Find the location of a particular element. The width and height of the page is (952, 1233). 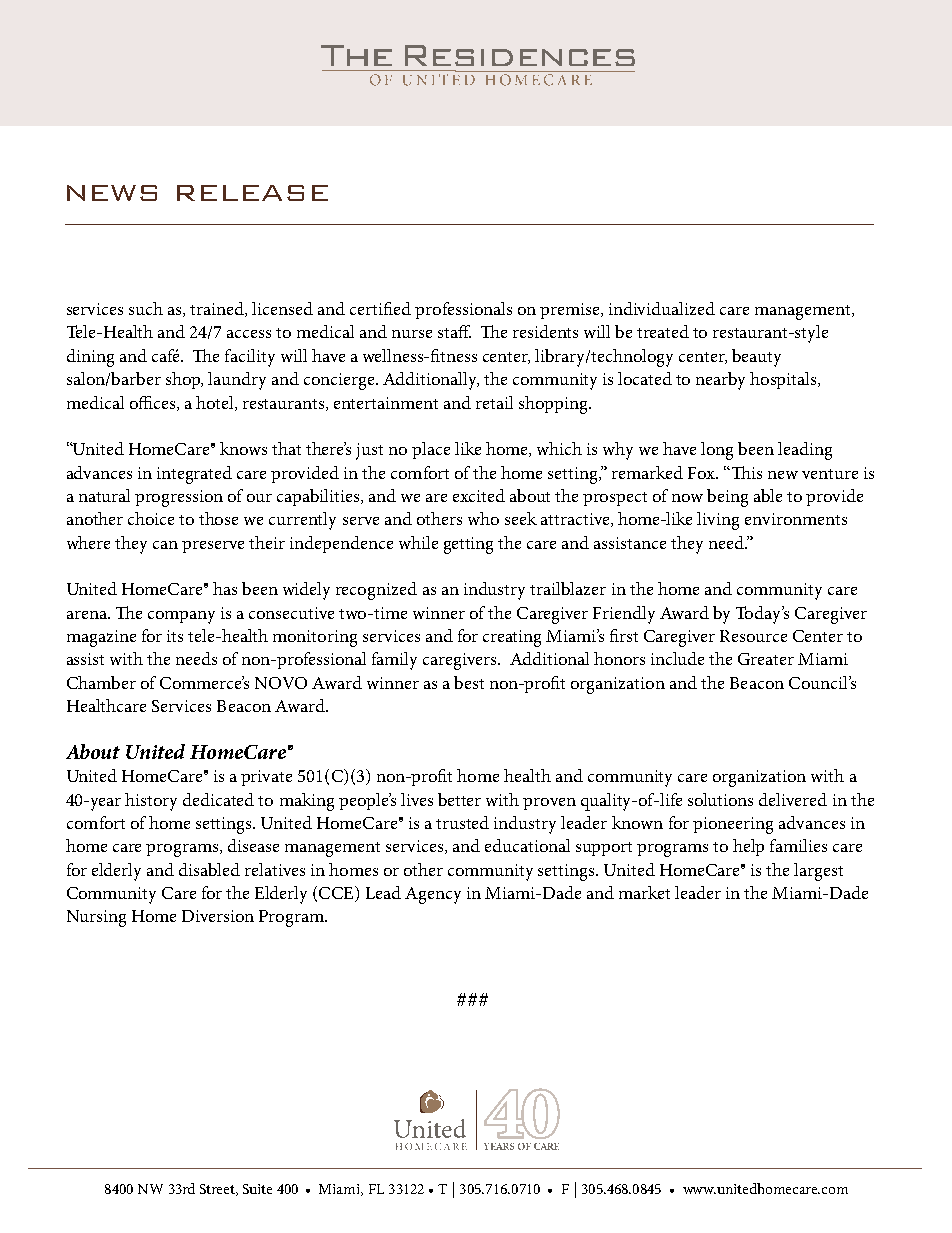

trusted is located at coordinates (462, 822).
